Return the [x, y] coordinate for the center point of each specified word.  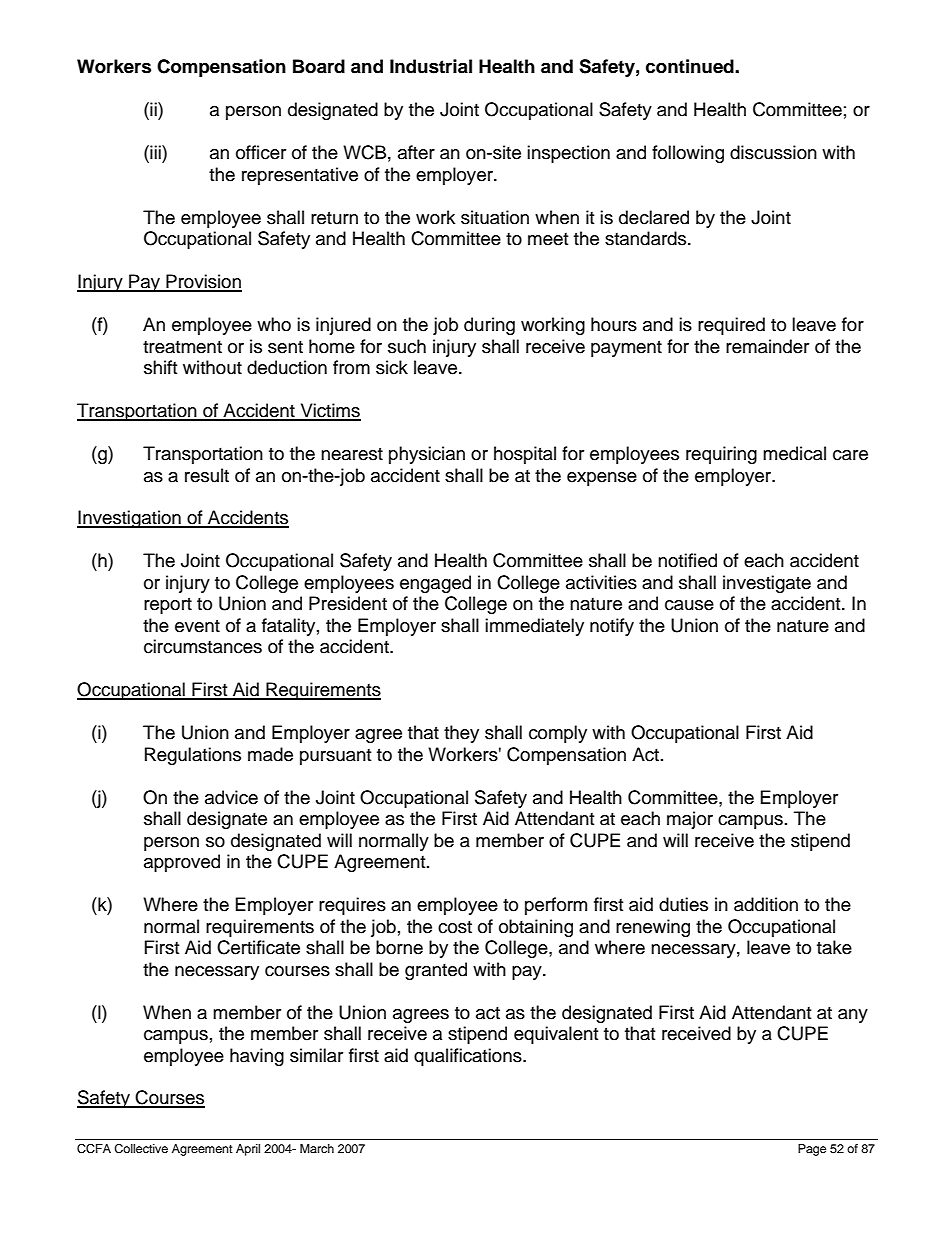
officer [261, 152]
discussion [773, 152]
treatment [182, 347]
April [248, 1150]
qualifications [469, 1057]
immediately [534, 627]
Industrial [431, 66]
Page [812, 1150]
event [197, 626]
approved [182, 863]
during [489, 326]
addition [766, 904]
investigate [767, 584]
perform [556, 906]
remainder [767, 346]
